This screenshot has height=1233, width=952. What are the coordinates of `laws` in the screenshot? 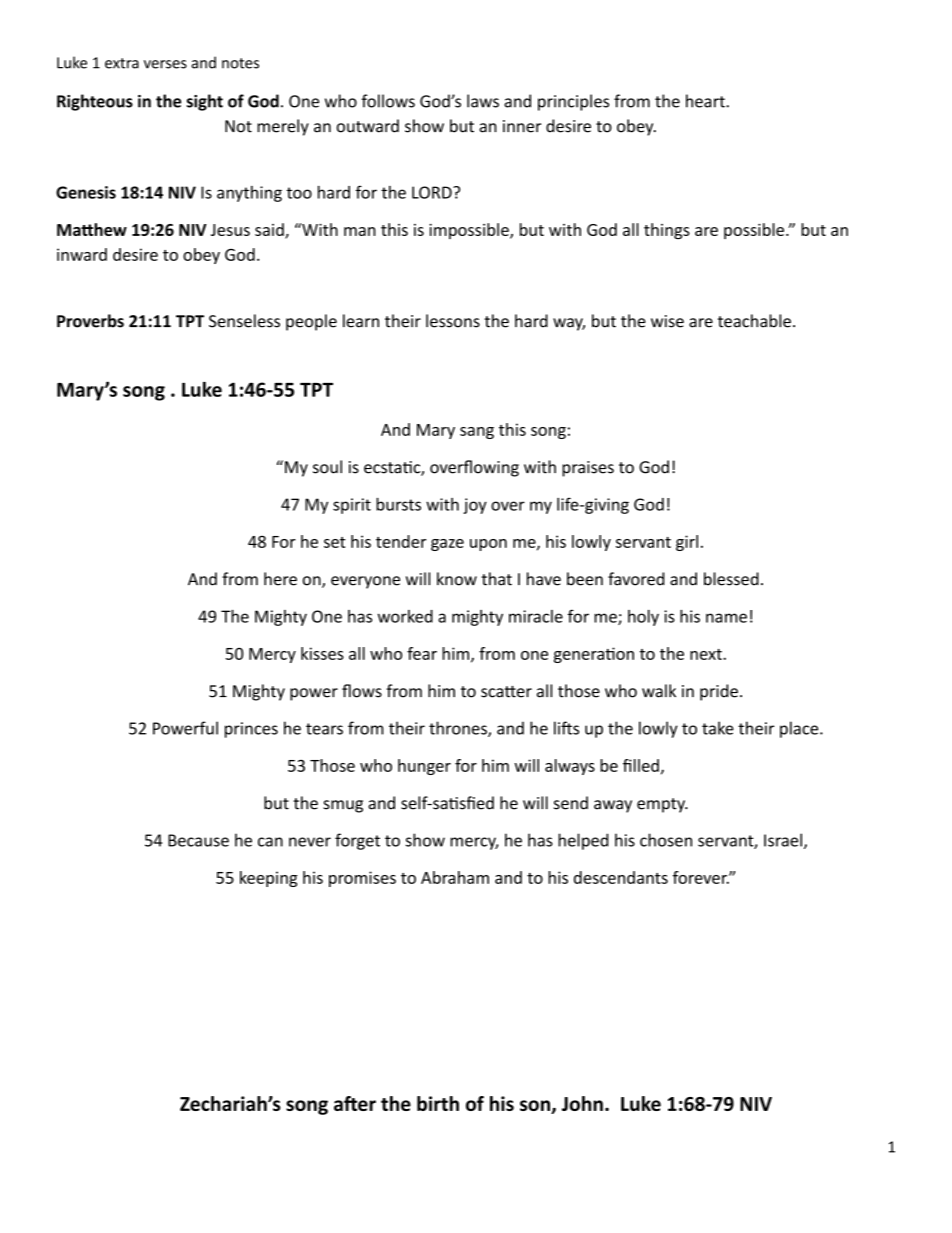 It's located at (483, 101).
